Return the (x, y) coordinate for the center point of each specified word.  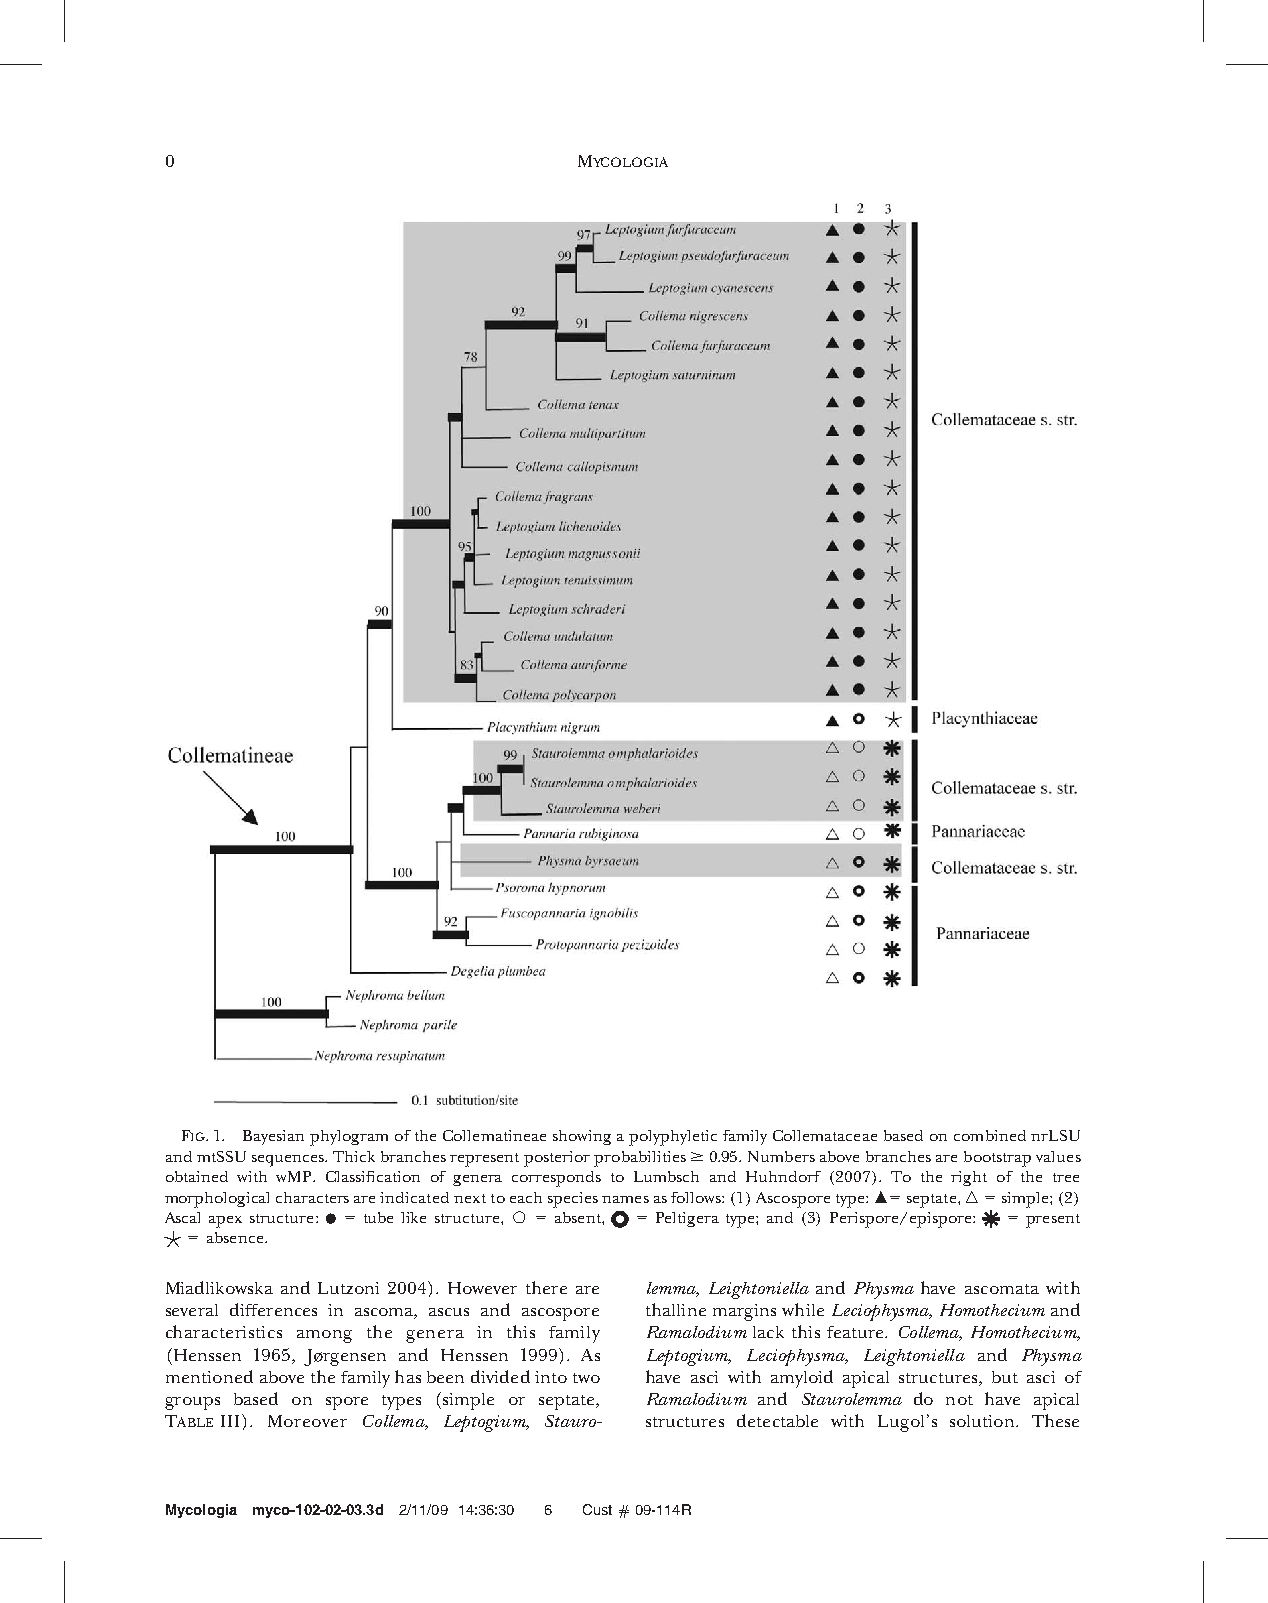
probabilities (640, 1159)
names (625, 1199)
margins (744, 1312)
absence (236, 1237)
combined (990, 1135)
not (959, 1400)
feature (856, 1332)
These (1055, 1420)
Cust (597, 1509)
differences (273, 1309)
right (969, 1178)
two (586, 1378)
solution (983, 1421)
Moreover (307, 1421)
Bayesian (273, 1137)
